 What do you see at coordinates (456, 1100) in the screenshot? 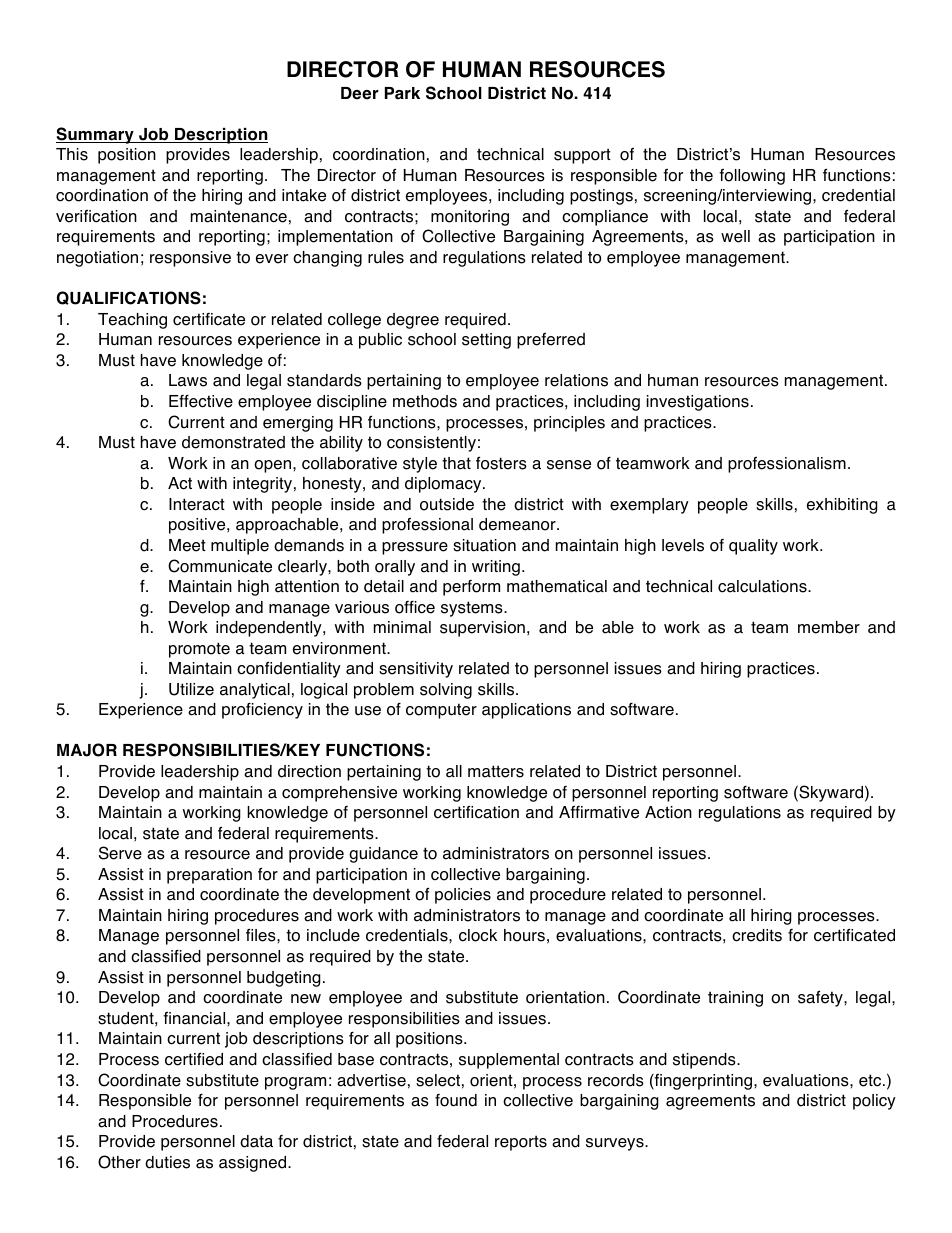
I see `found` at bounding box center [456, 1100].
